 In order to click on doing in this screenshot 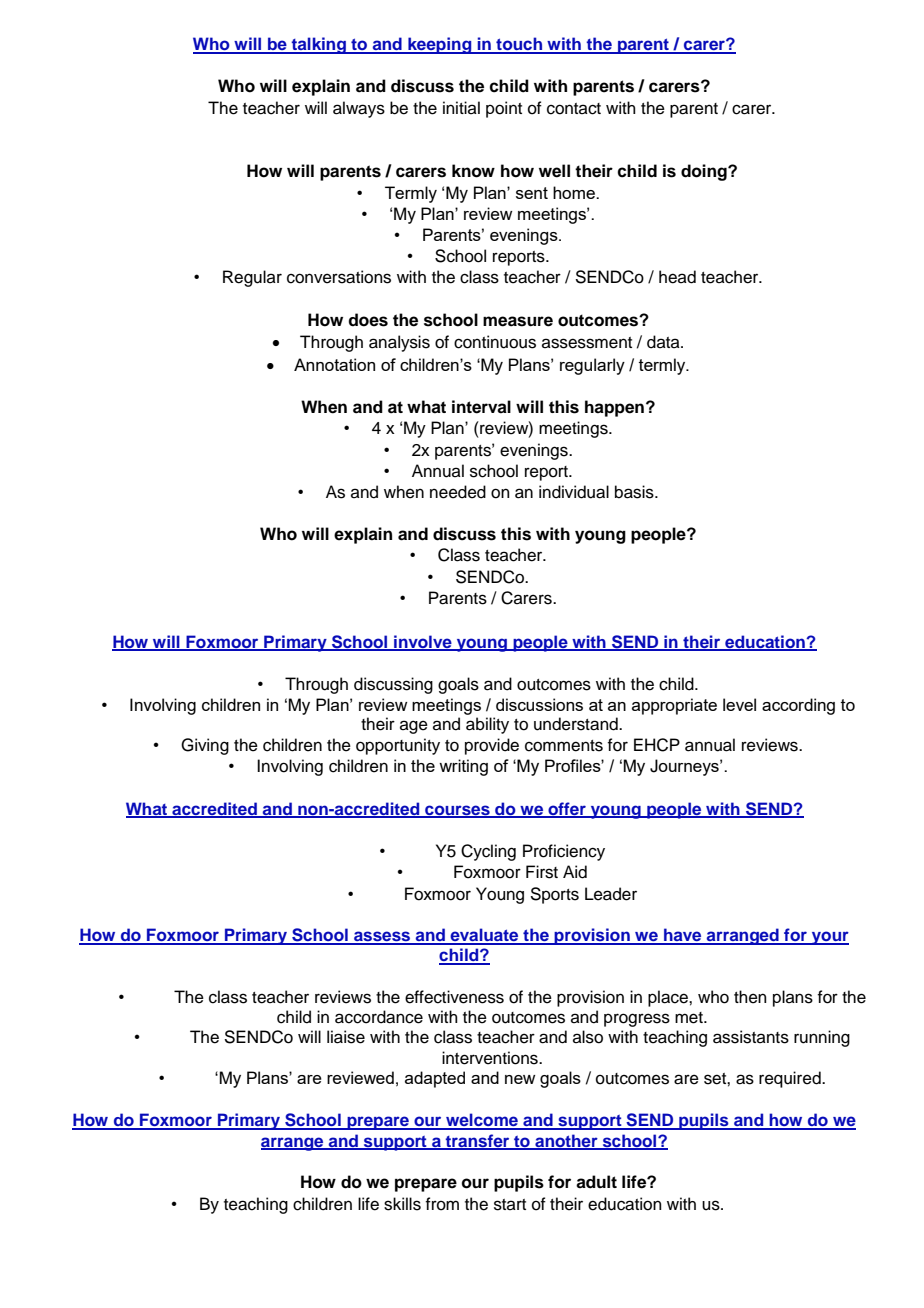, I will do `click(705, 172)`.
